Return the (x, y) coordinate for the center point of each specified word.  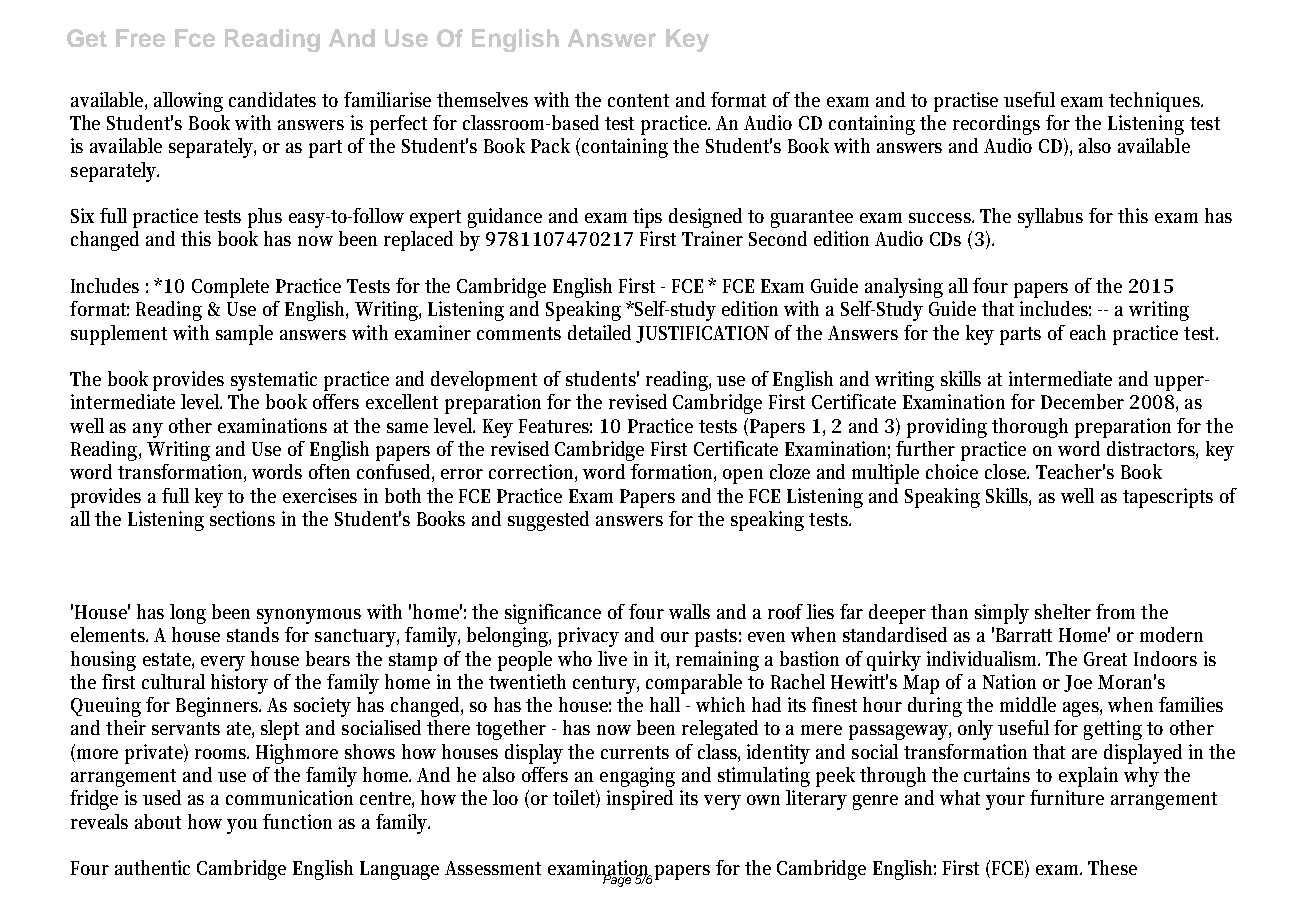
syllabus (1050, 218)
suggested (548, 521)
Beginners (218, 707)
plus (265, 218)
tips (647, 218)
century (606, 685)
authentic (152, 867)
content (638, 100)
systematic (274, 381)
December (1082, 401)
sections (242, 518)
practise (966, 102)
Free (140, 38)
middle (1028, 704)
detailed (599, 332)
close (1007, 471)
